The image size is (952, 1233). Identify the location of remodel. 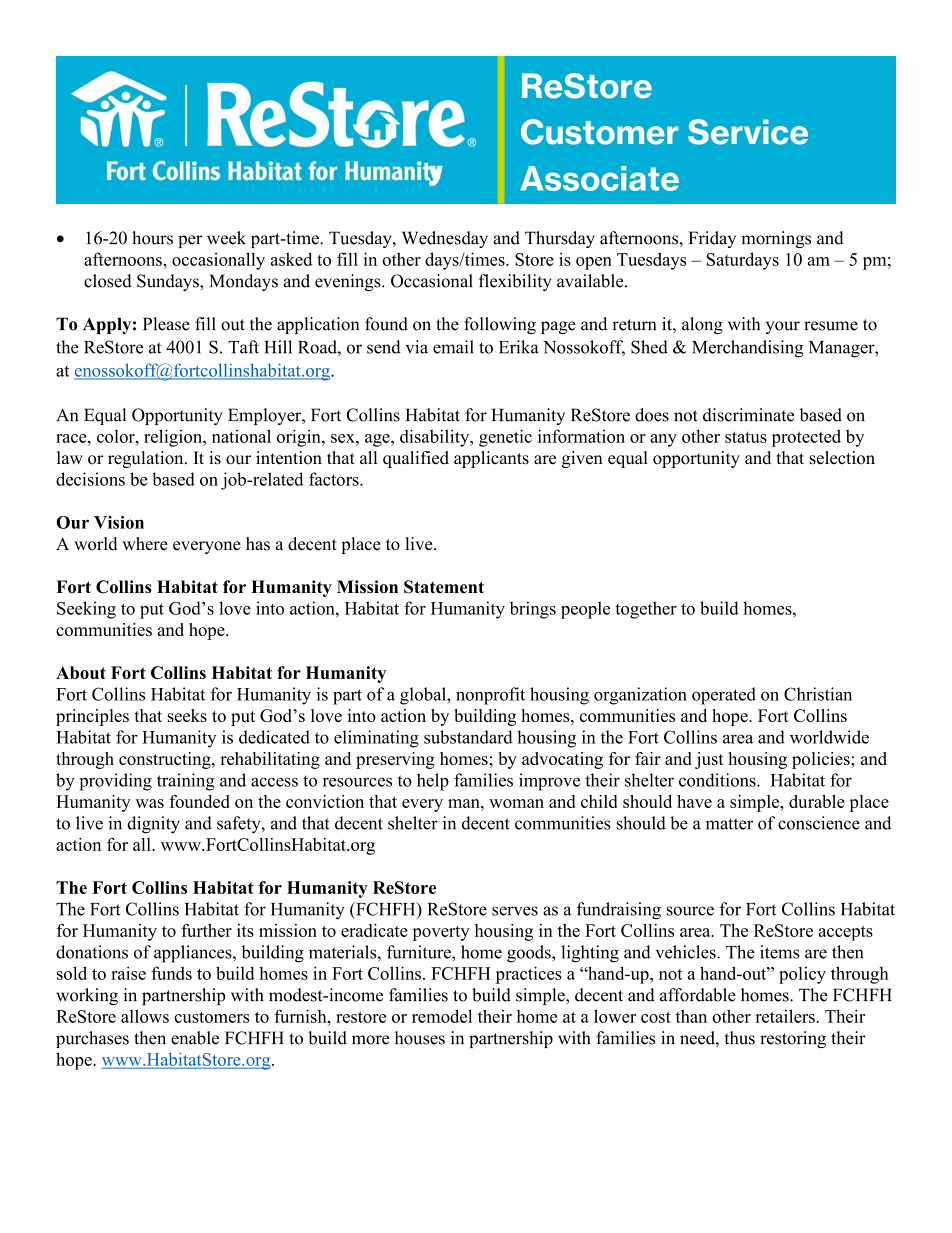
(442, 1016).
